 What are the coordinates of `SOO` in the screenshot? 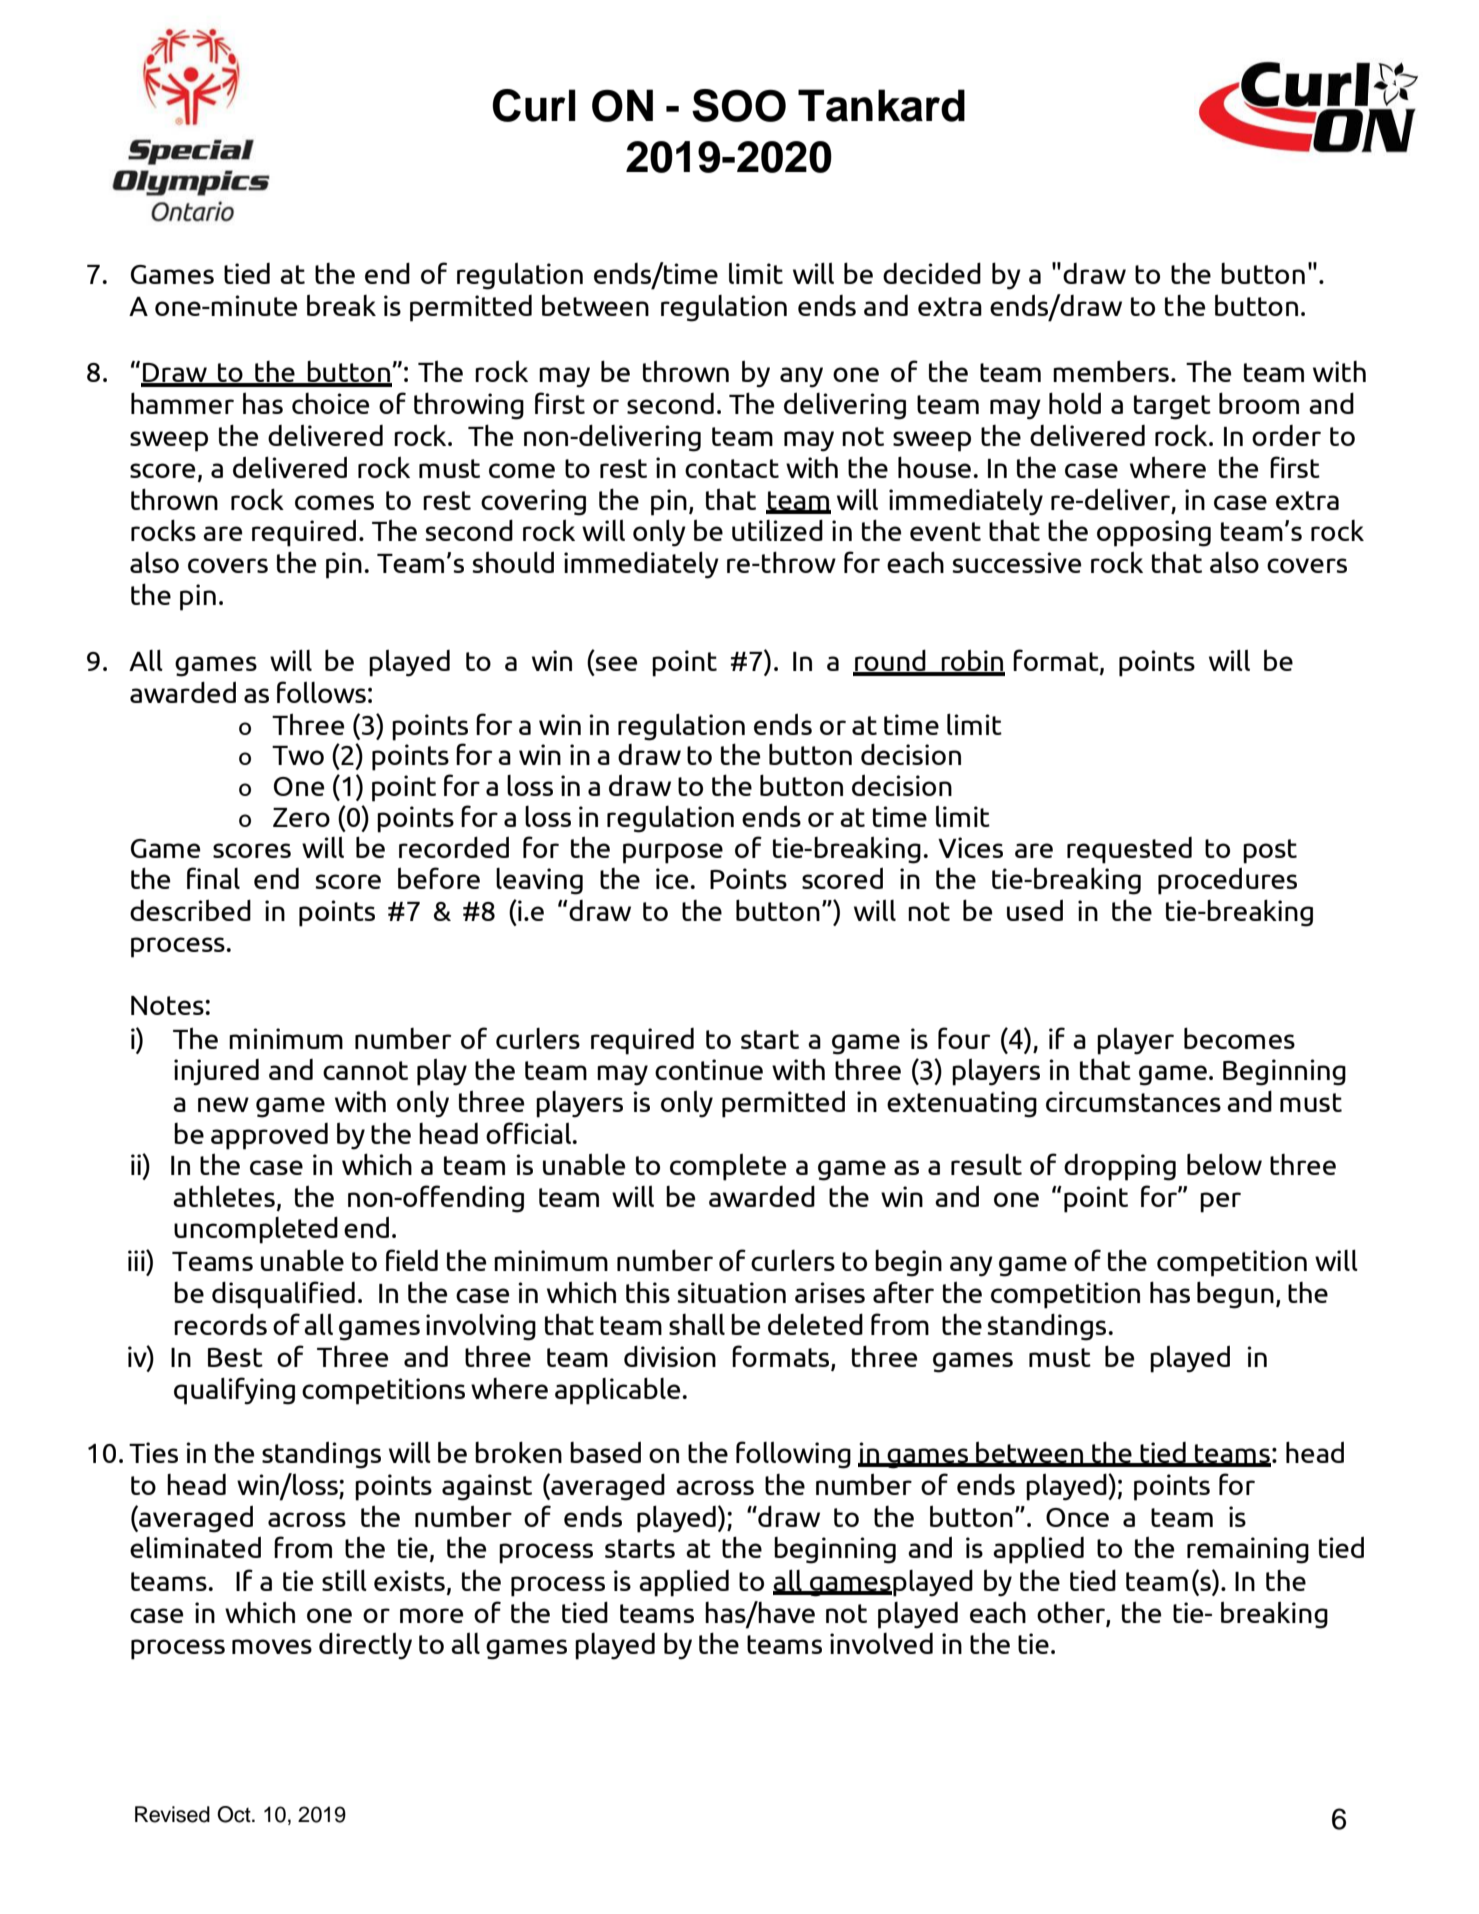 It's located at (739, 105).
